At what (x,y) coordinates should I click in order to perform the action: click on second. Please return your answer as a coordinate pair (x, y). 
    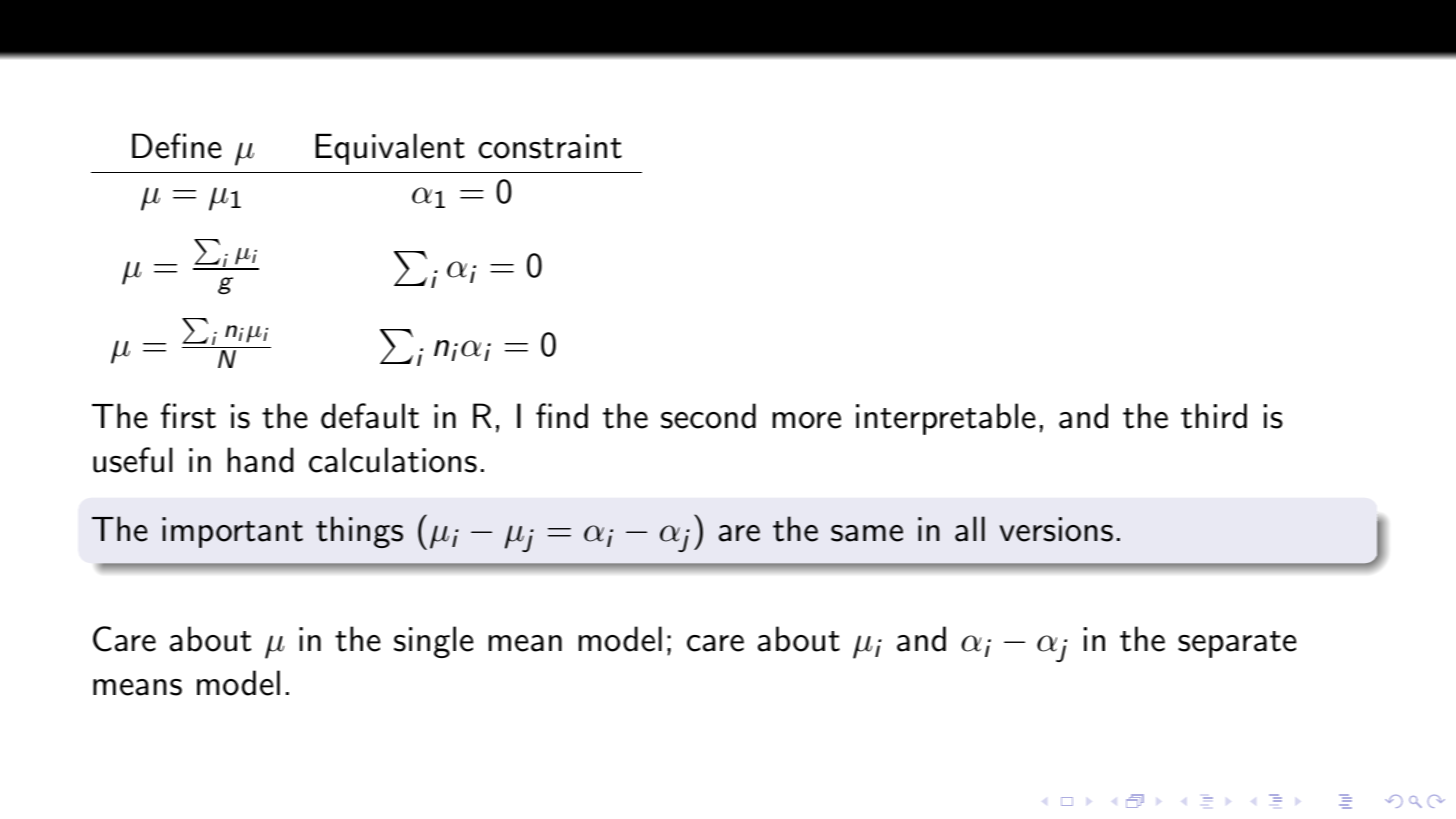
    Looking at the image, I should click on (708, 416).
